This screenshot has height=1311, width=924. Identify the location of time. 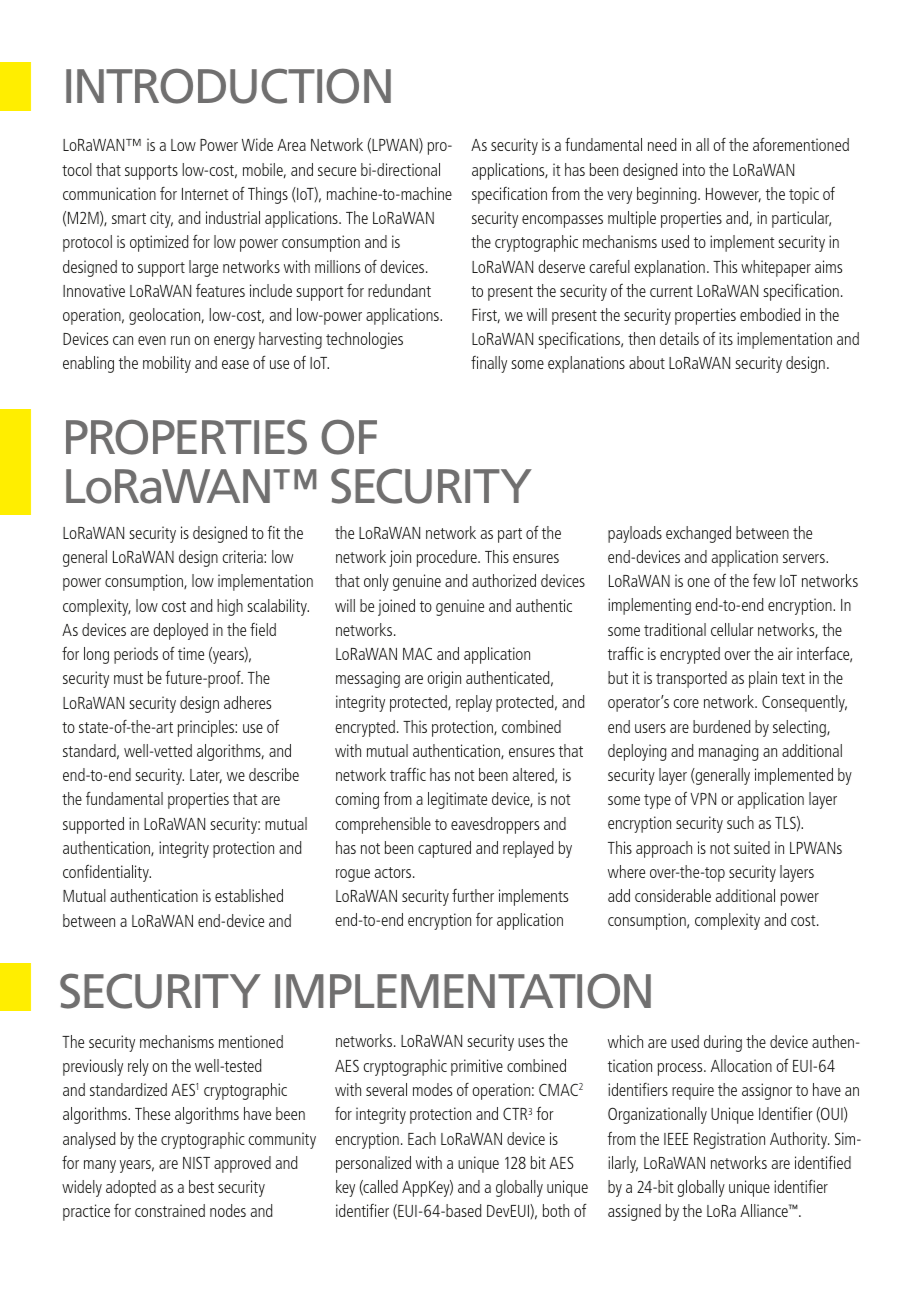
(191, 653).
